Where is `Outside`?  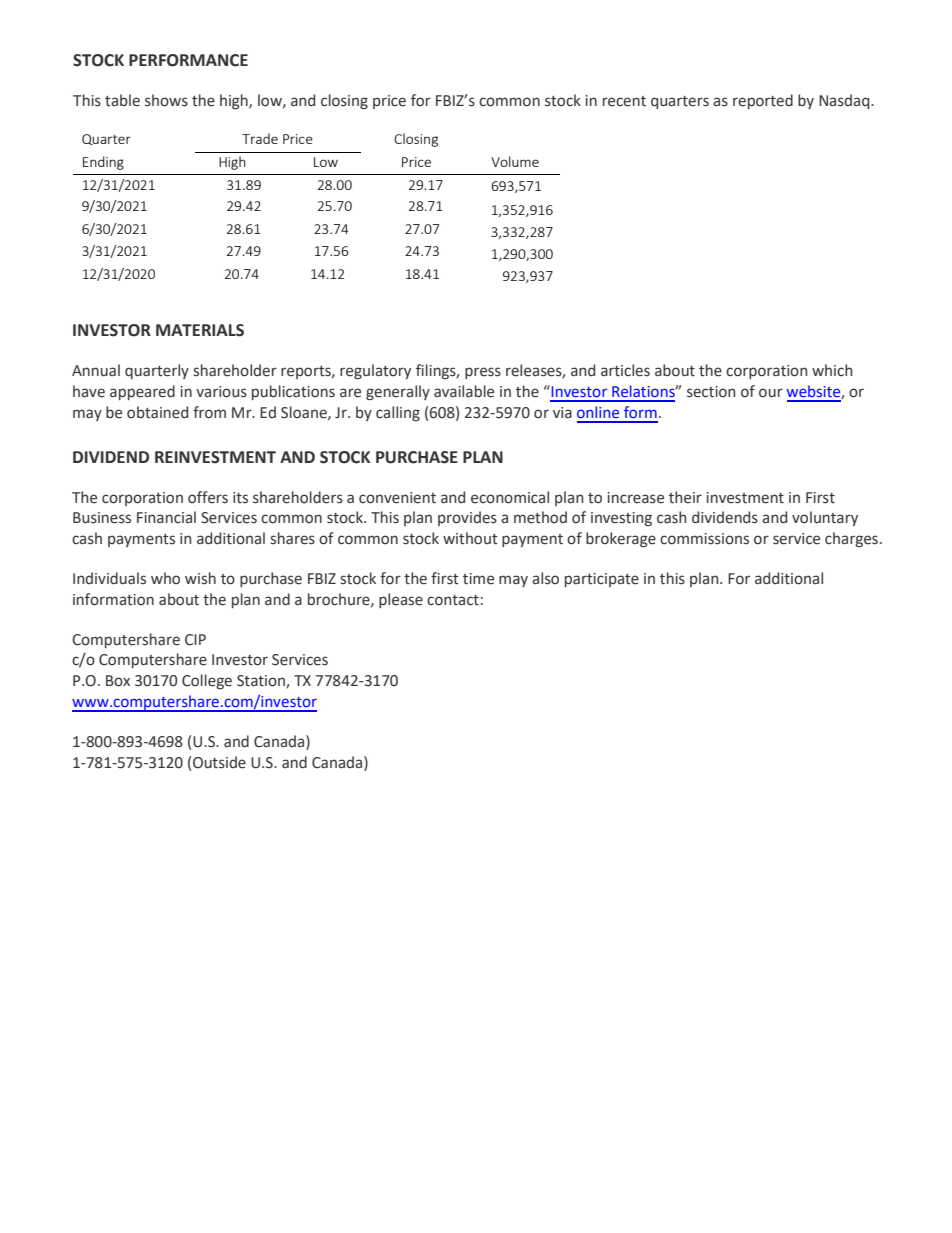
Outside is located at coordinates (219, 762).
